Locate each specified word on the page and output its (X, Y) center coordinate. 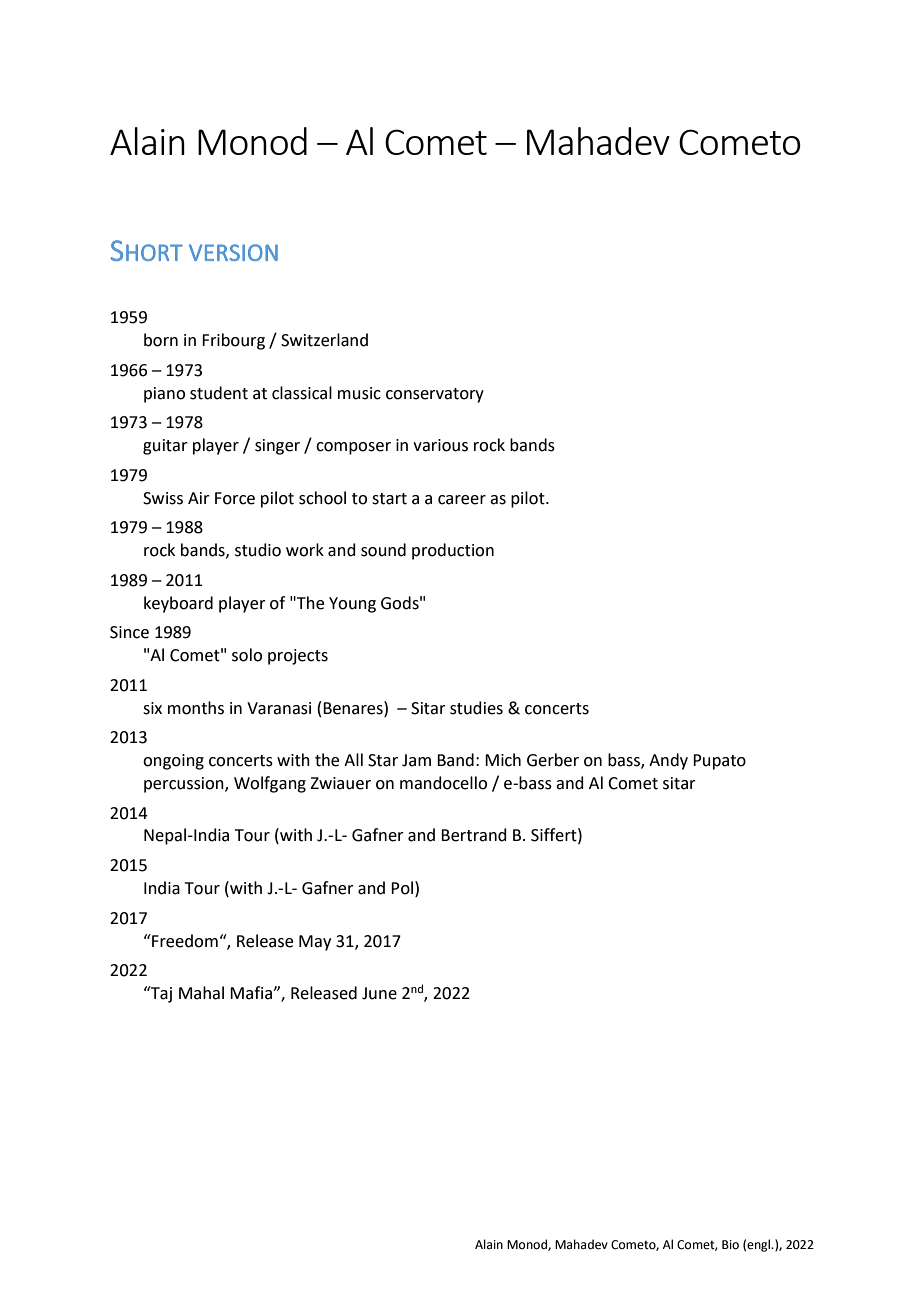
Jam (416, 760)
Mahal (201, 993)
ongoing (173, 762)
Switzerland (324, 340)
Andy (668, 761)
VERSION (233, 252)
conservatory (435, 395)
